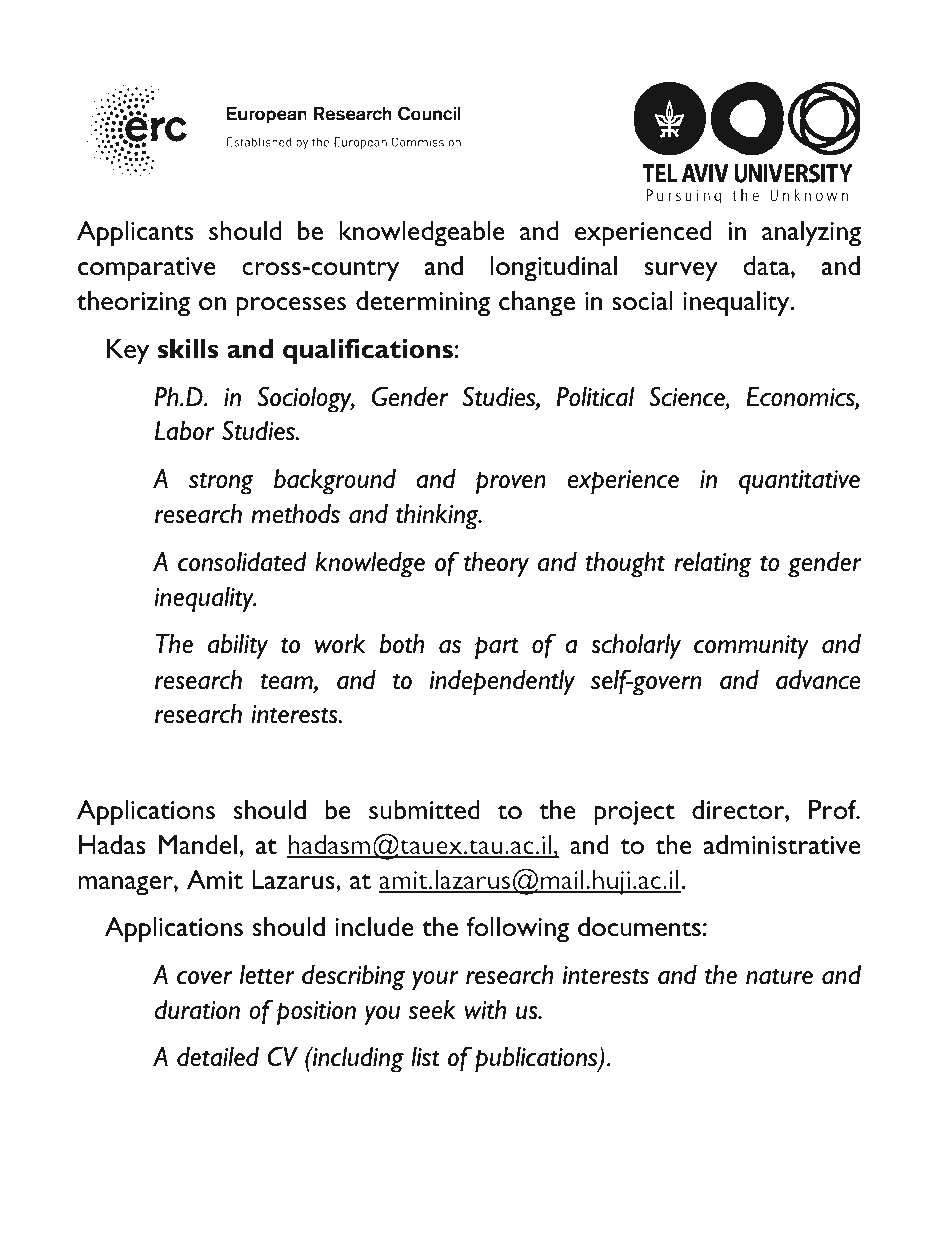 The height and width of the page is (1233, 952). Describe the element at coordinates (782, 844) in the page. I see `administrative` at that location.
